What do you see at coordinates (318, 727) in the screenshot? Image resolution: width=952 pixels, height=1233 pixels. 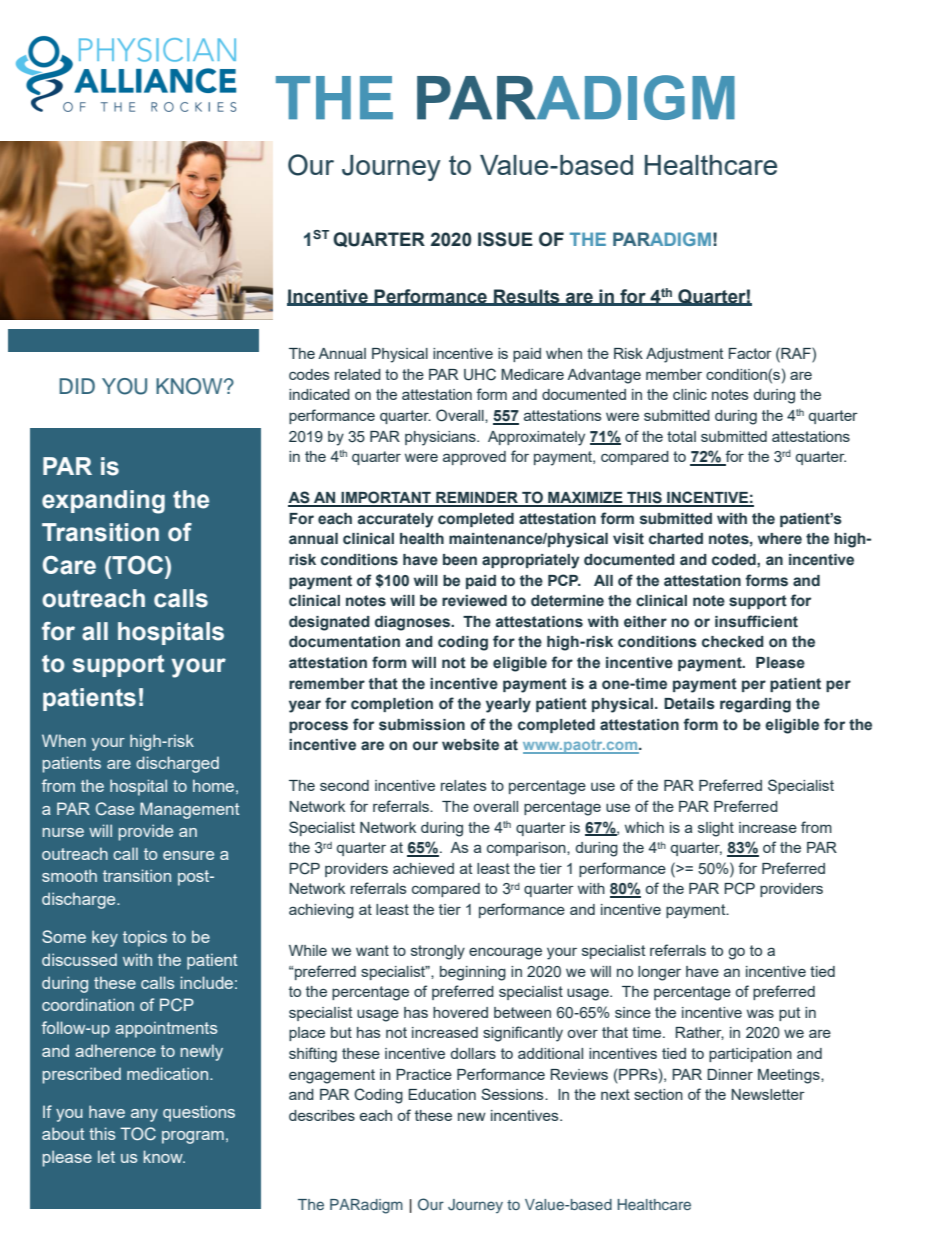 I see `process` at bounding box center [318, 727].
